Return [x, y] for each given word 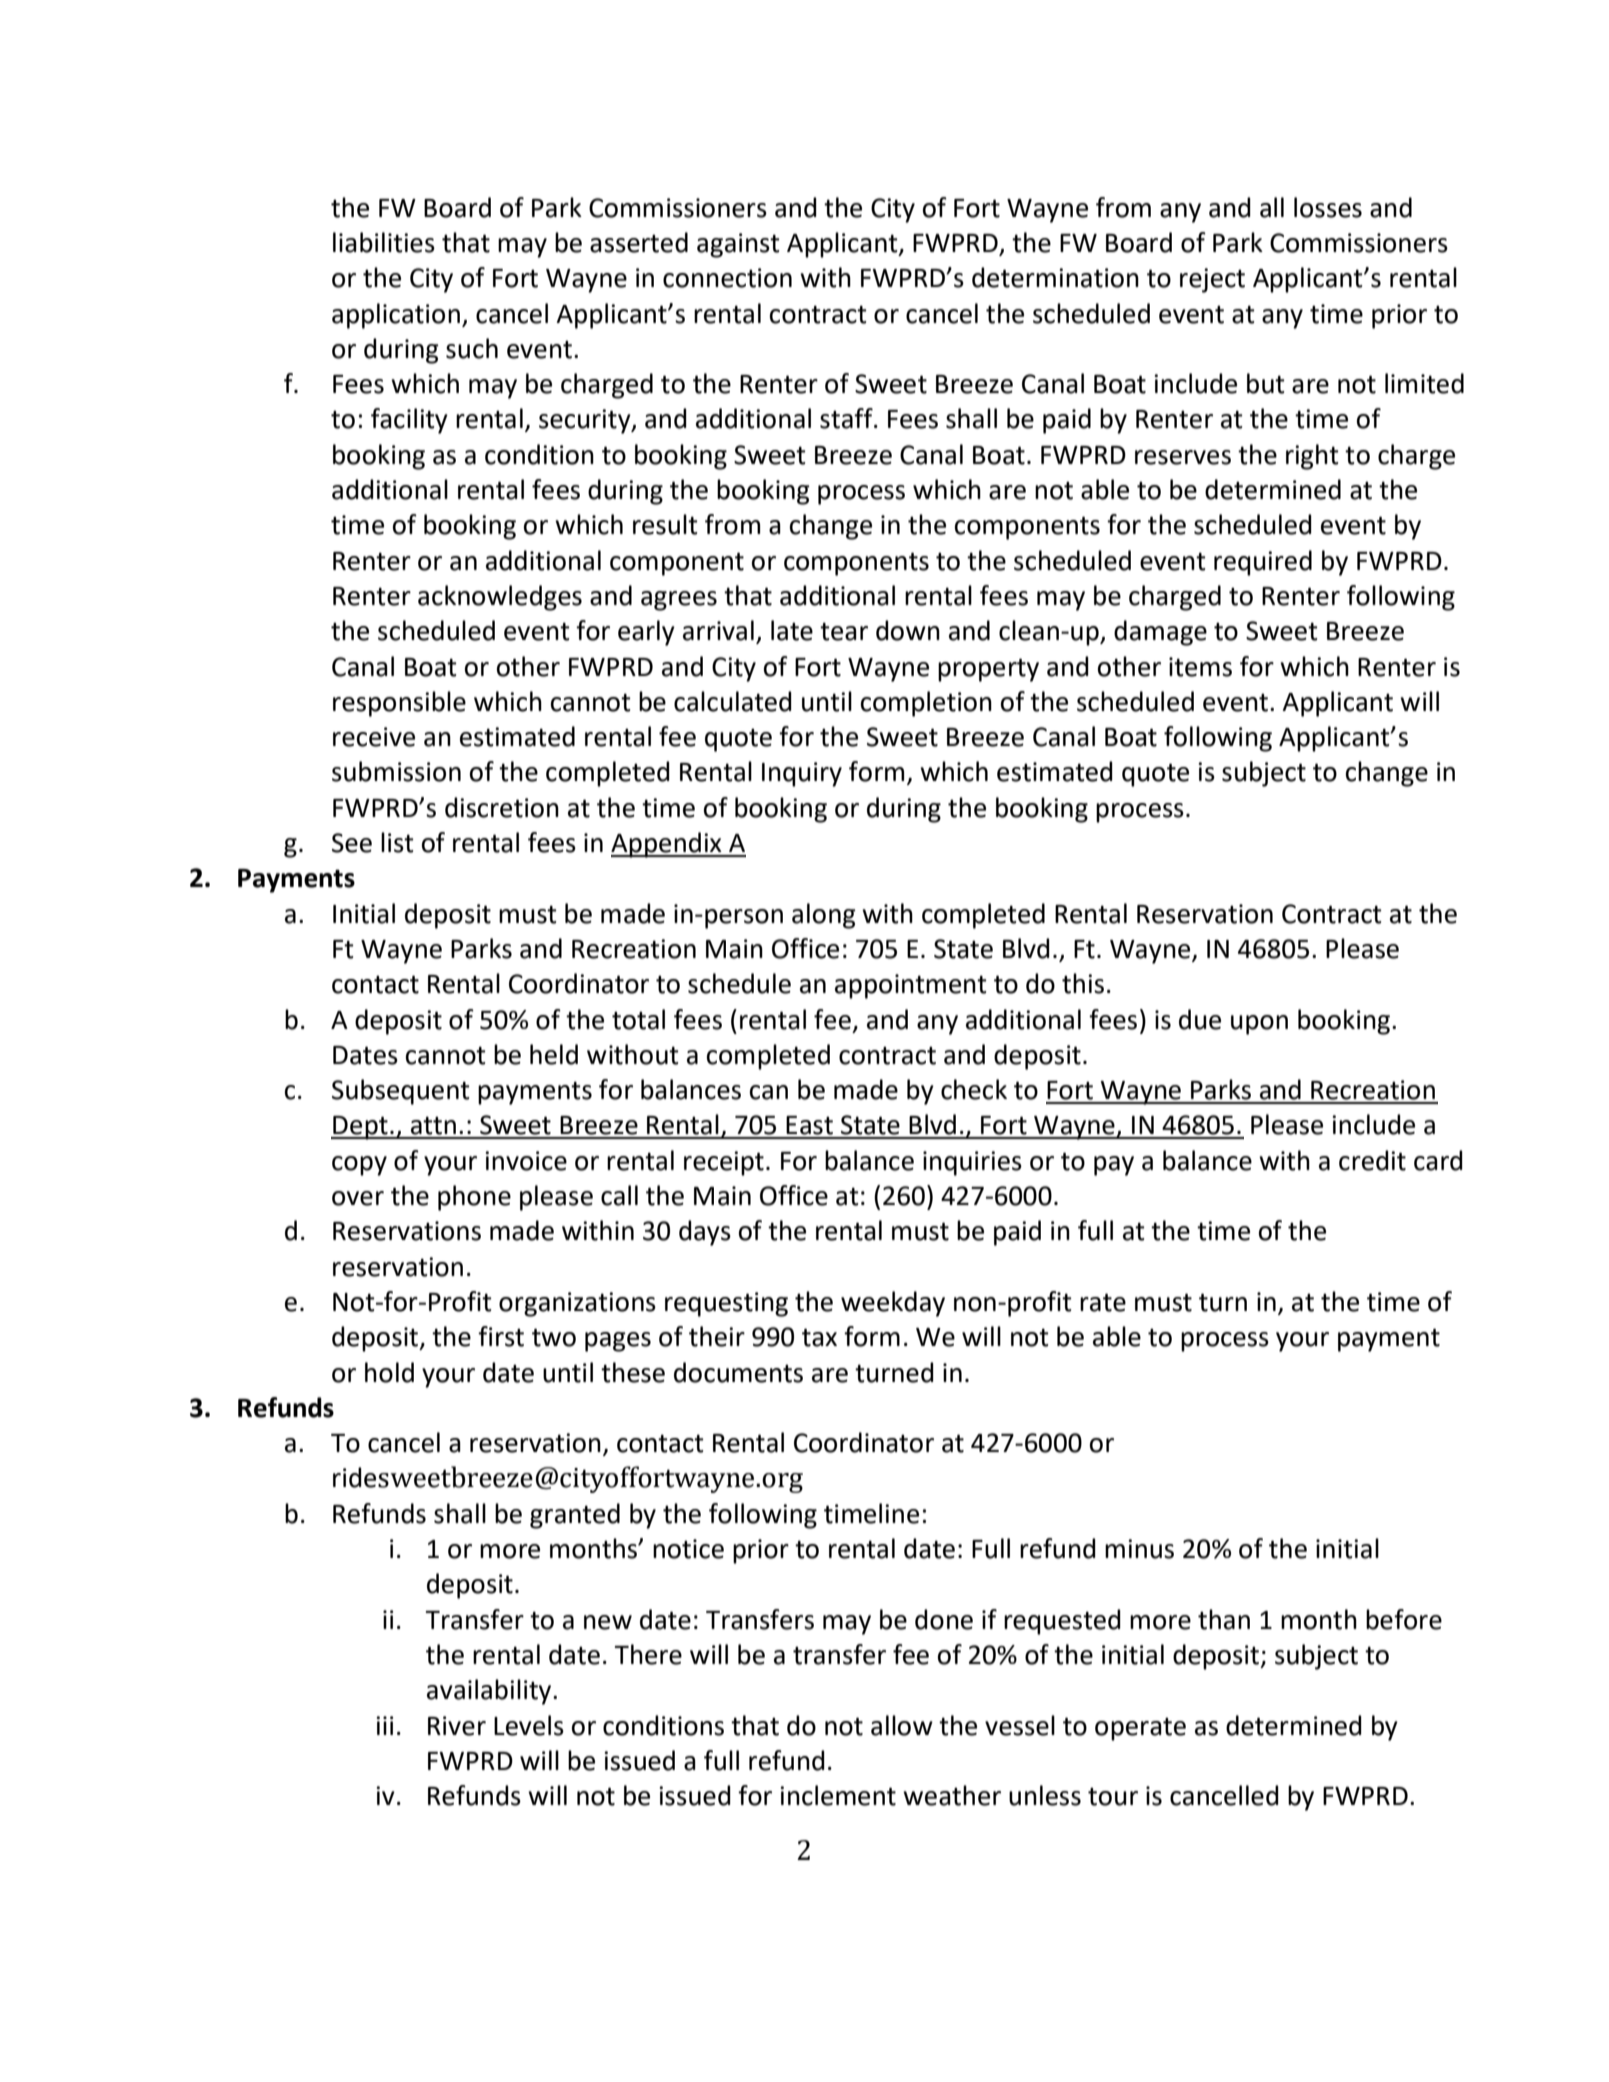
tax [819, 1337]
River [457, 1726]
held [554, 1054]
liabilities [384, 242]
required [1263, 563]
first [501, 1336]
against [738, 245]
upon [1259, 1025]
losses [1328, 207]
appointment [911, 986]
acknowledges [500, 598]
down [908, 630]
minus [1139, 1549]
